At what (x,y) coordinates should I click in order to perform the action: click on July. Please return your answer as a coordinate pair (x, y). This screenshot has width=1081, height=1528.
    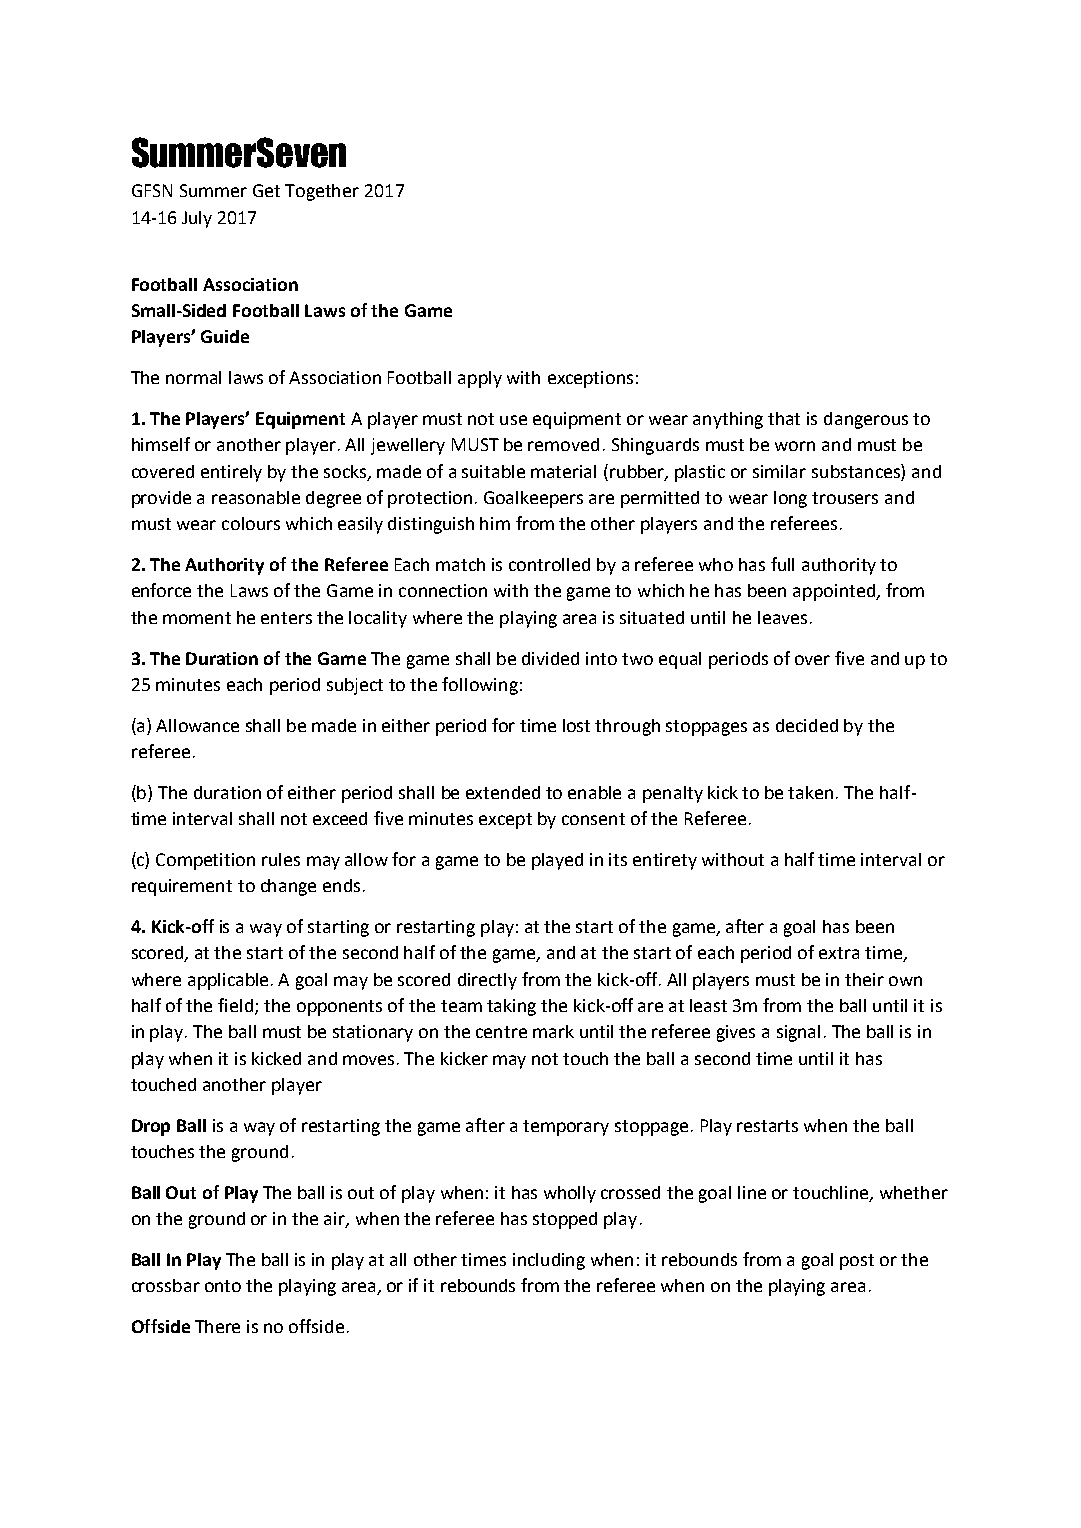
    Looking at the image, I should click on (197, 219).
